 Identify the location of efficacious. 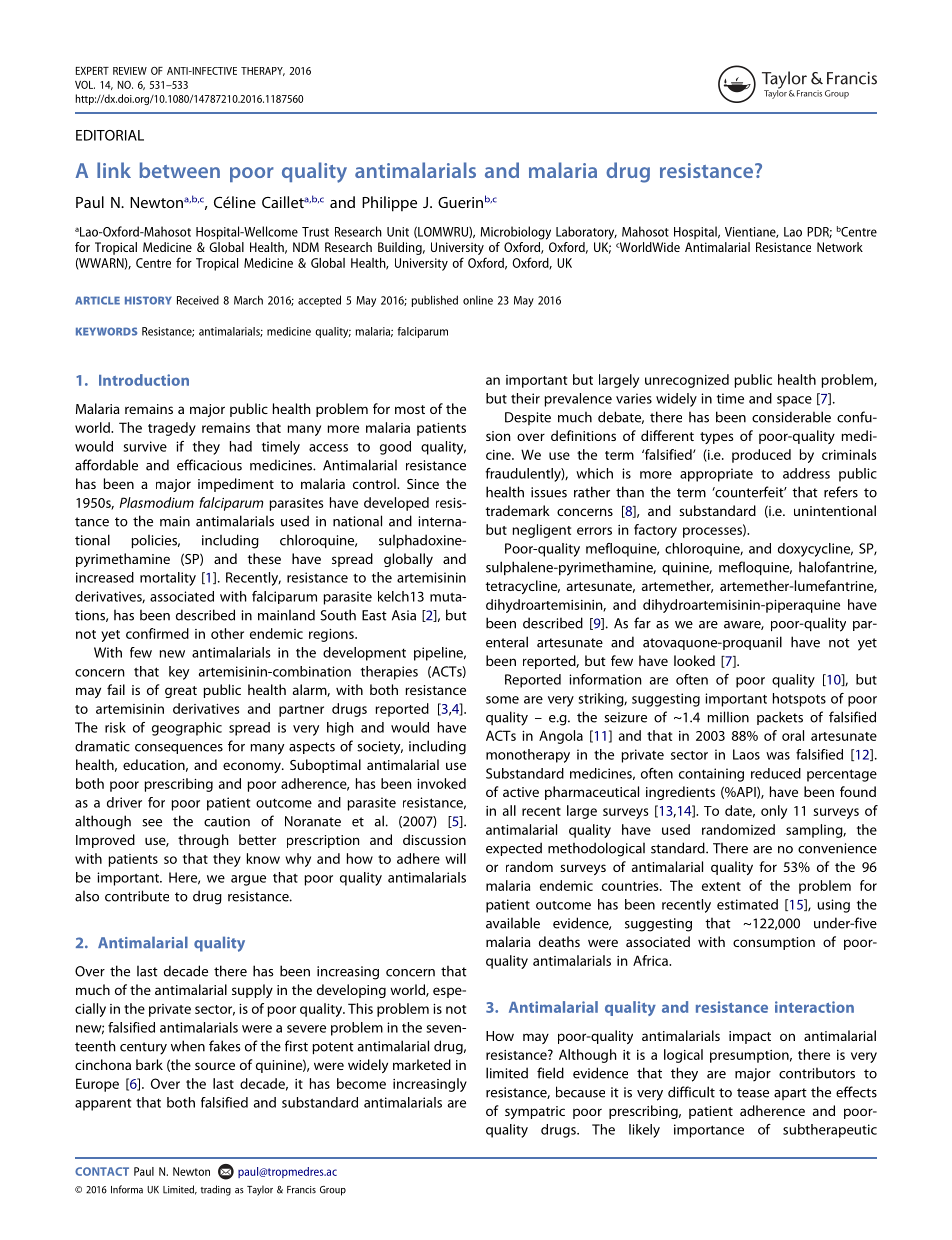
(209, 465).
